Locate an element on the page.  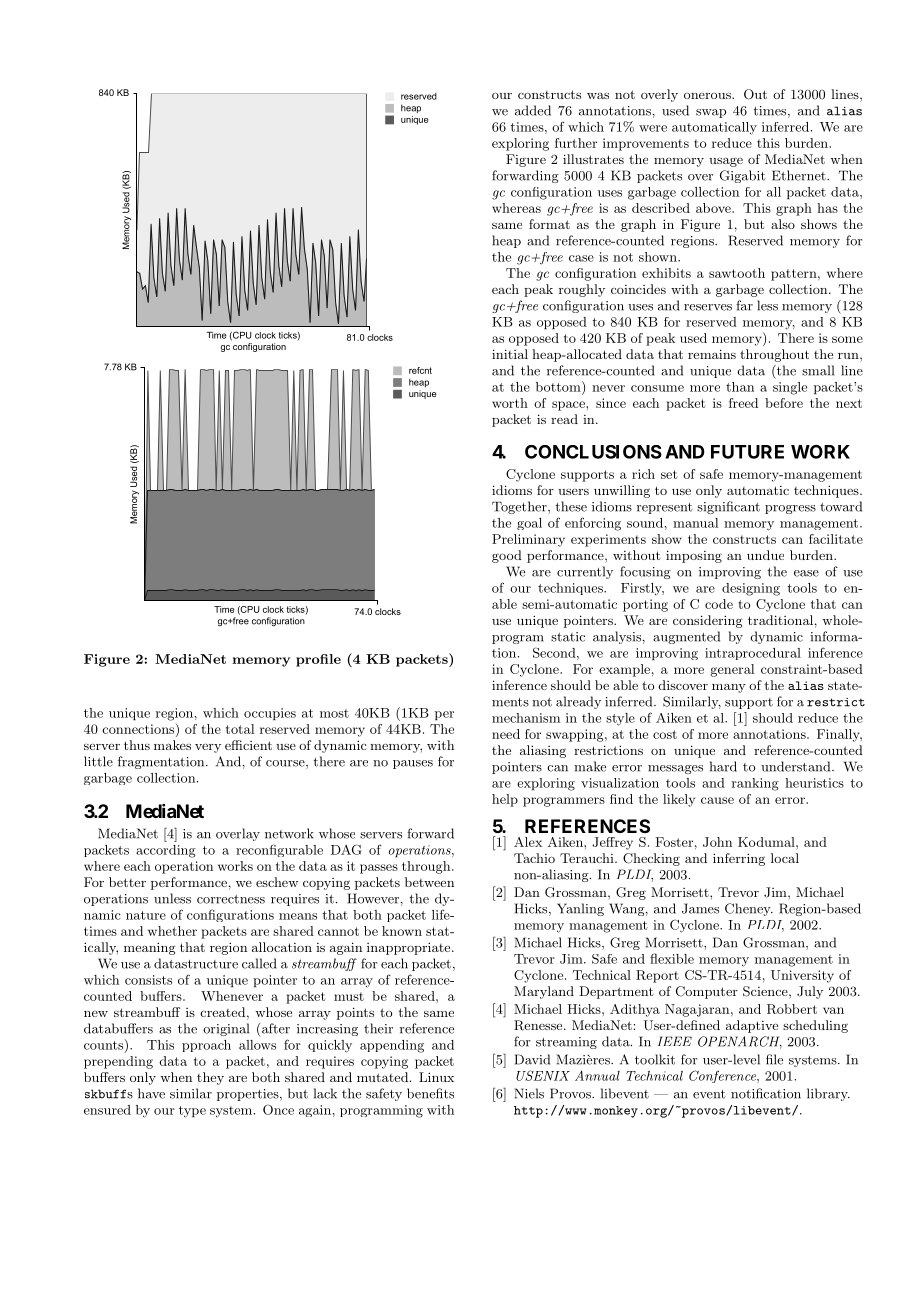
they is located at coordinates (210, 1078).
